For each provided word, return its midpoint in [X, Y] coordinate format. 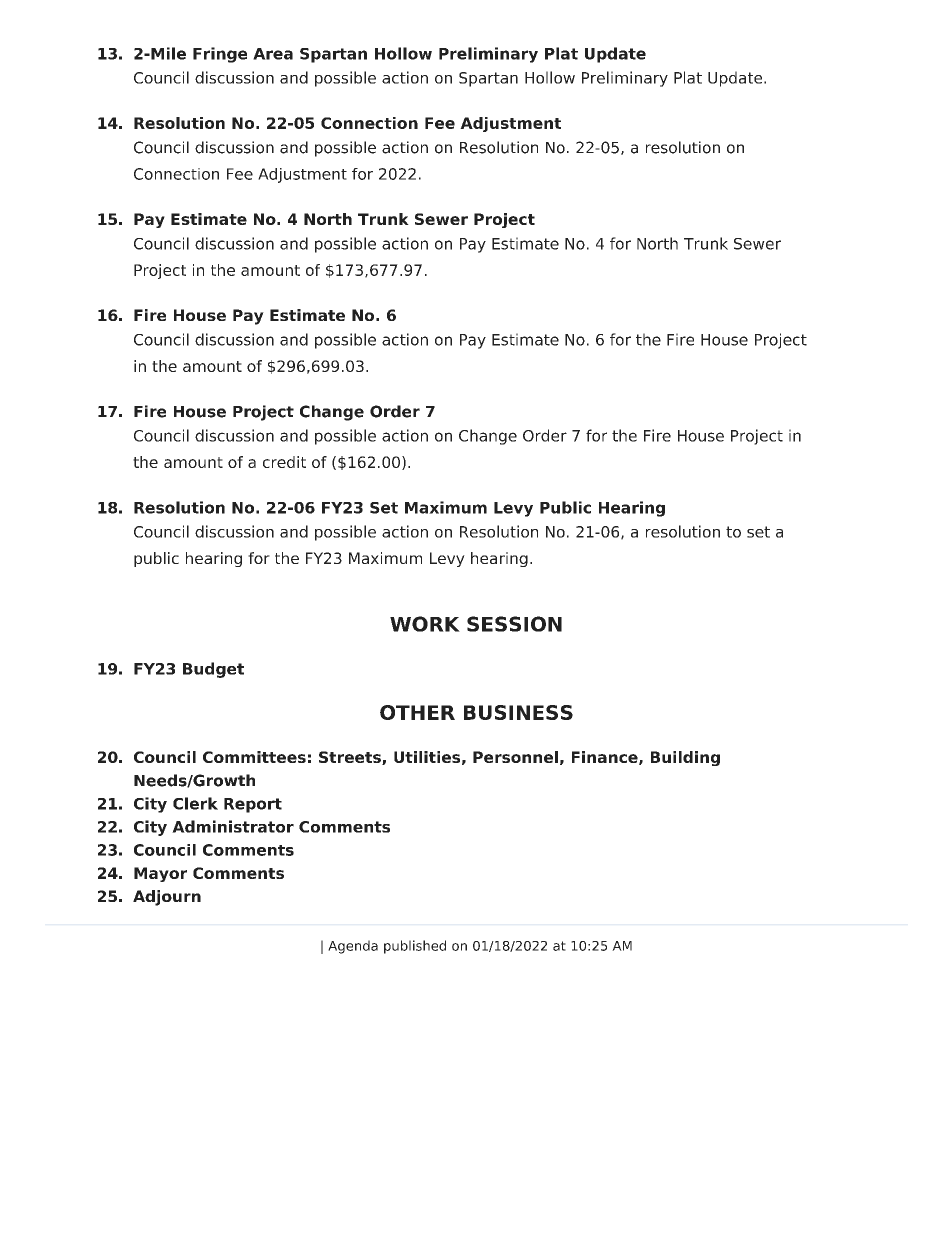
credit [284, 462]
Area [273, 54]
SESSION [514, 624]
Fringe [220, 55]
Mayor [160, 874]
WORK [425, 624]
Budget [213, 670]
